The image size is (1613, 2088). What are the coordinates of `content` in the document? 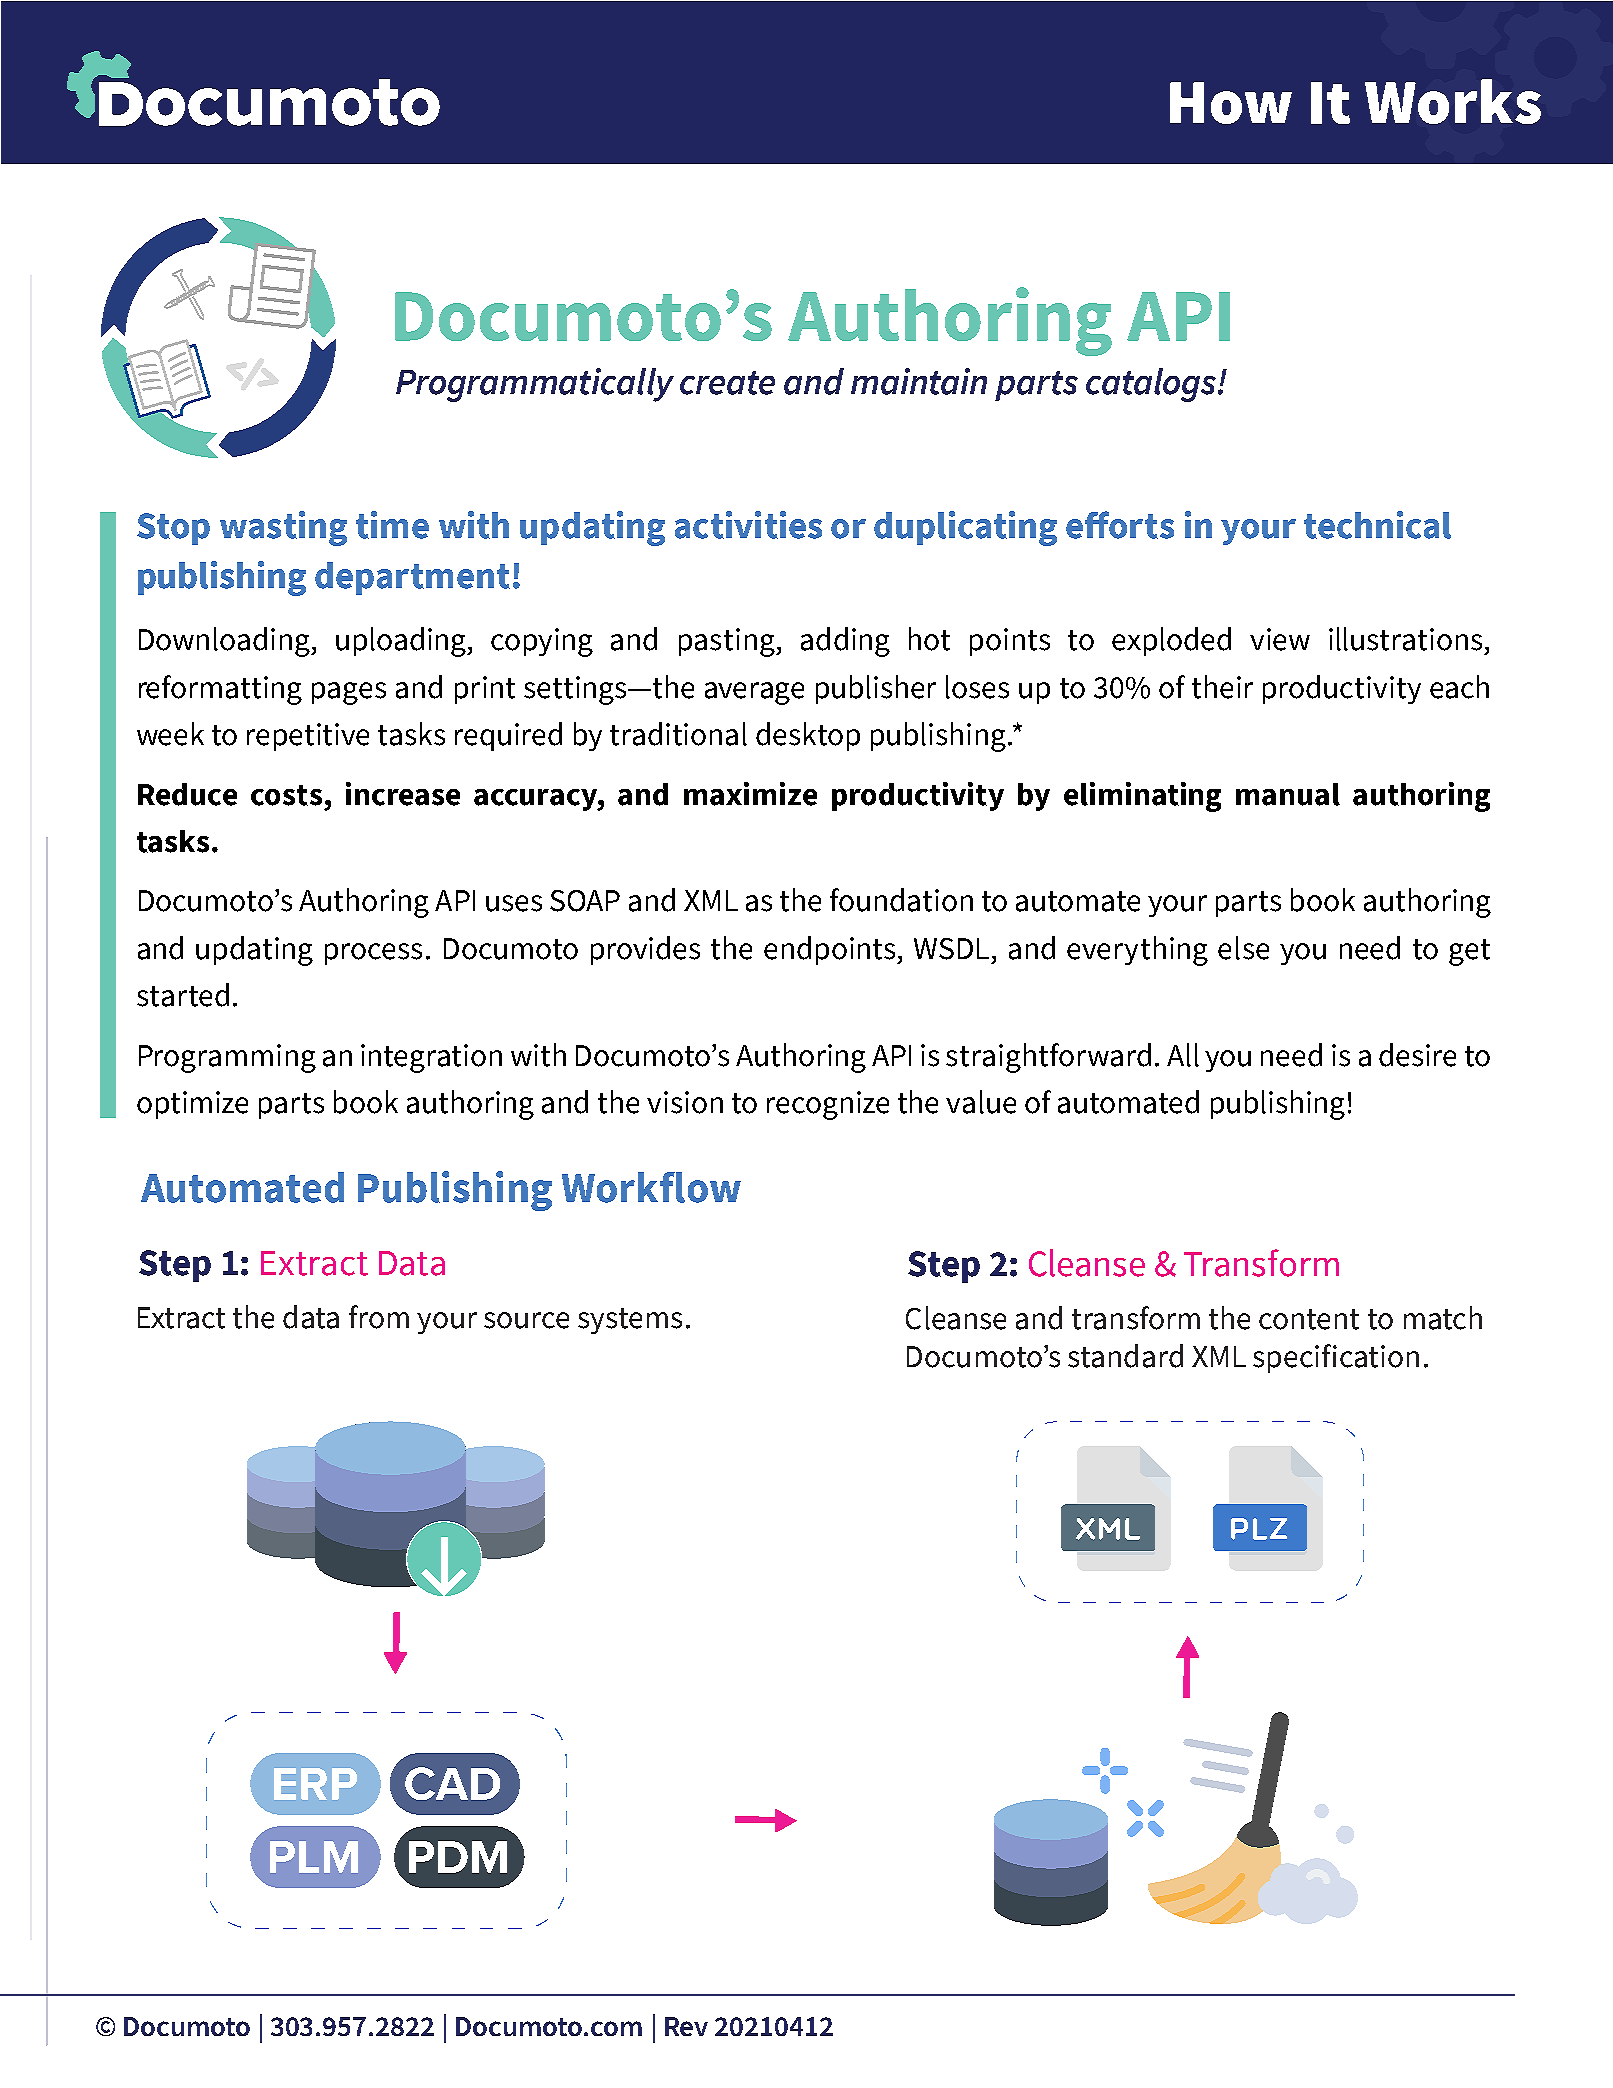 It's located at (1309, 1319).
